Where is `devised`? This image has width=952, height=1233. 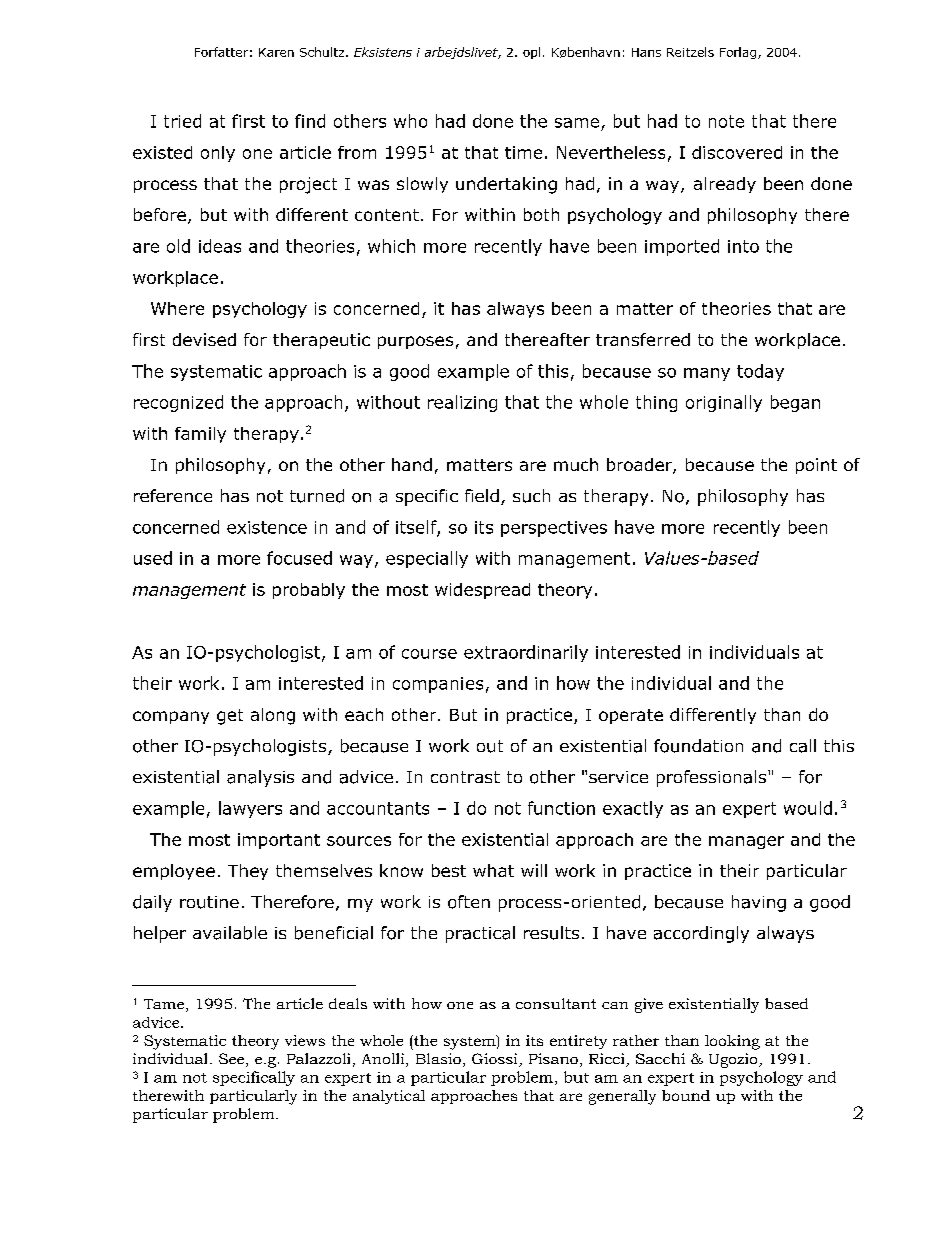
devised is located at coordinates (204, 339).
